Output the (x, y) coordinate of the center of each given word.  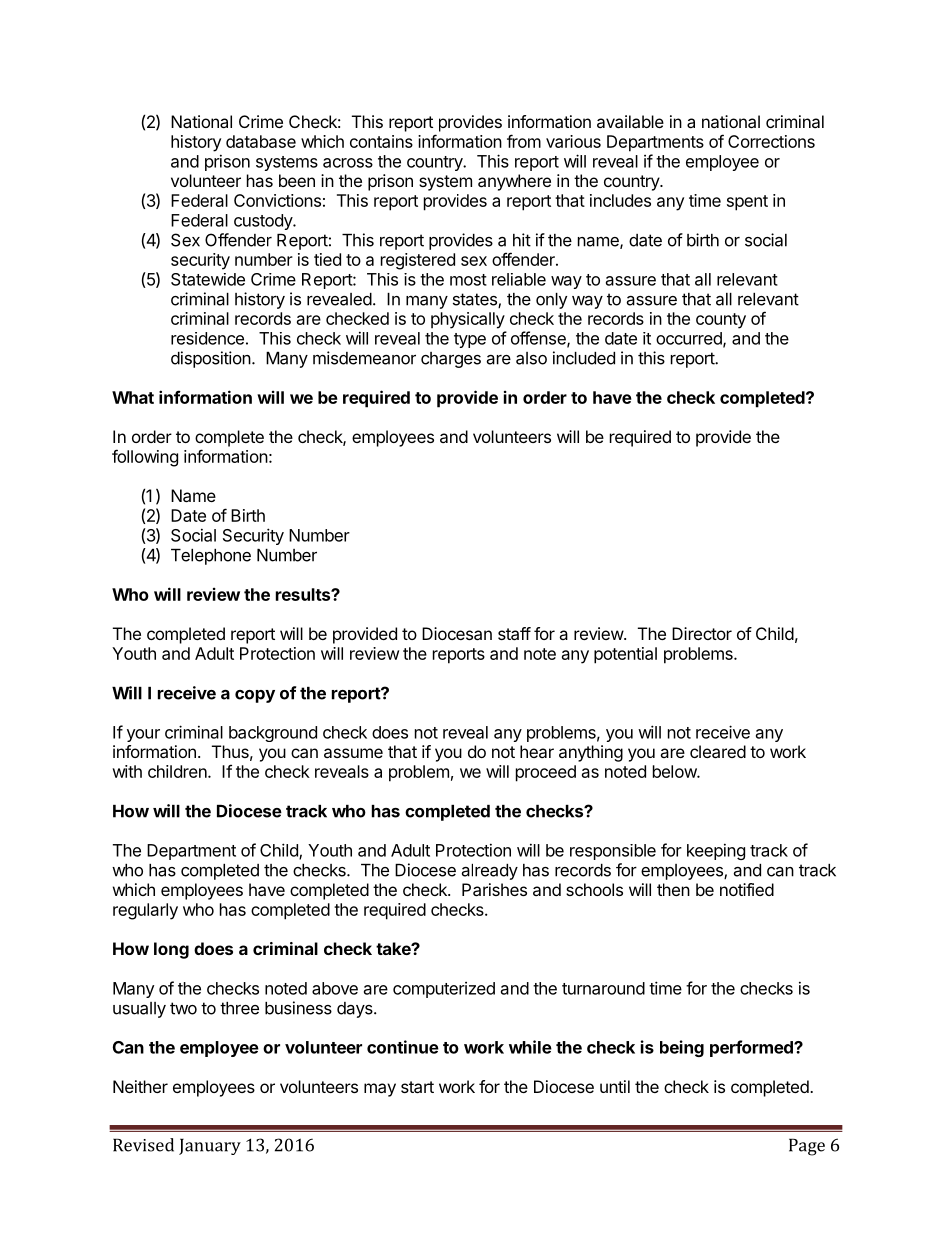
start (417, 1087)
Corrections (771, 141)
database (261, 141)
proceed (546, 773)
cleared (718, 751)
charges (451, 360)
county (721, 321)
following (145, 458)
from (524, 141)
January (210, 1146)
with (127, 771)
